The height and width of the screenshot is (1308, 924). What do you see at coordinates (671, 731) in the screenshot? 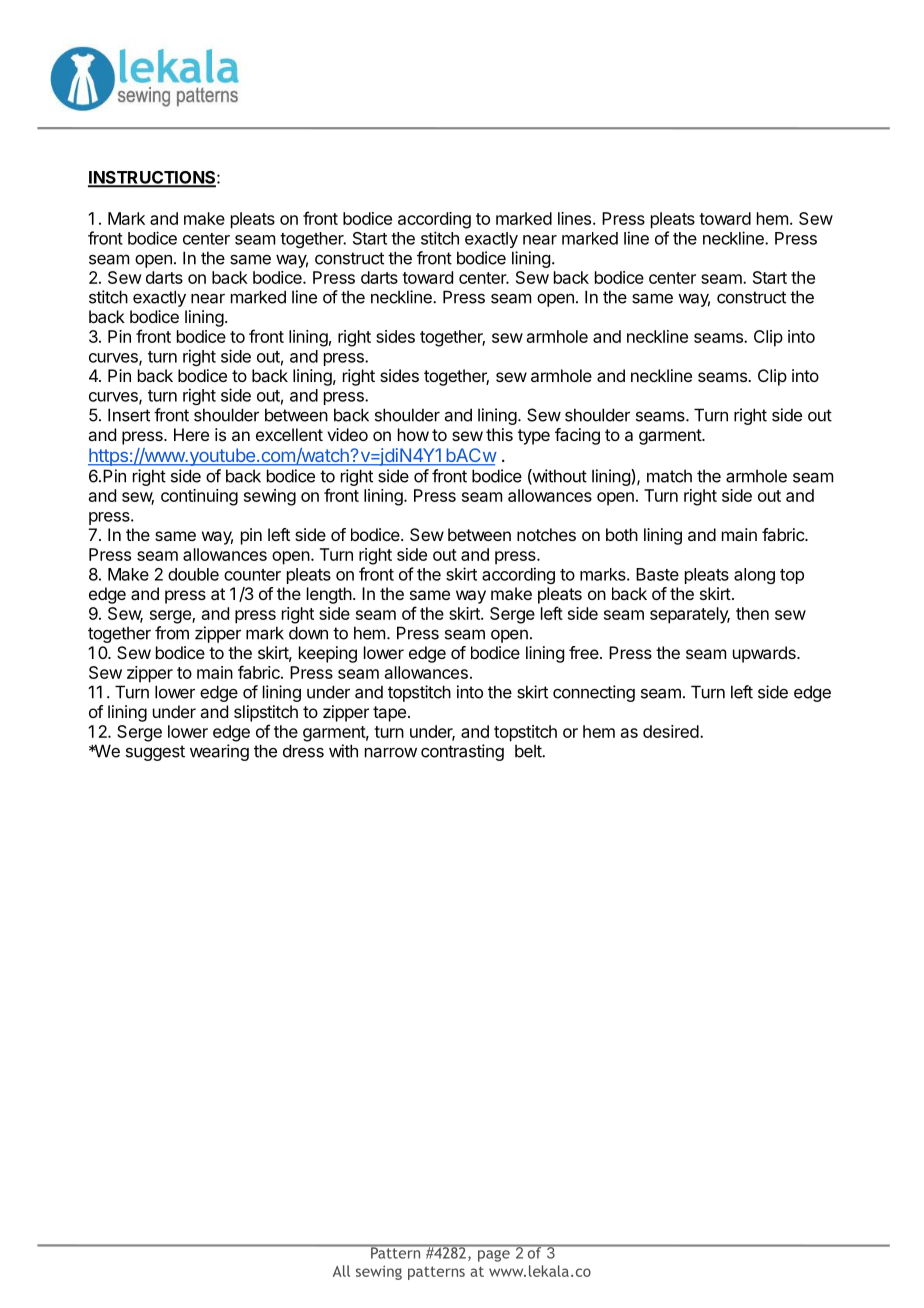
I see `desired` at bounding box center [671, 731].
